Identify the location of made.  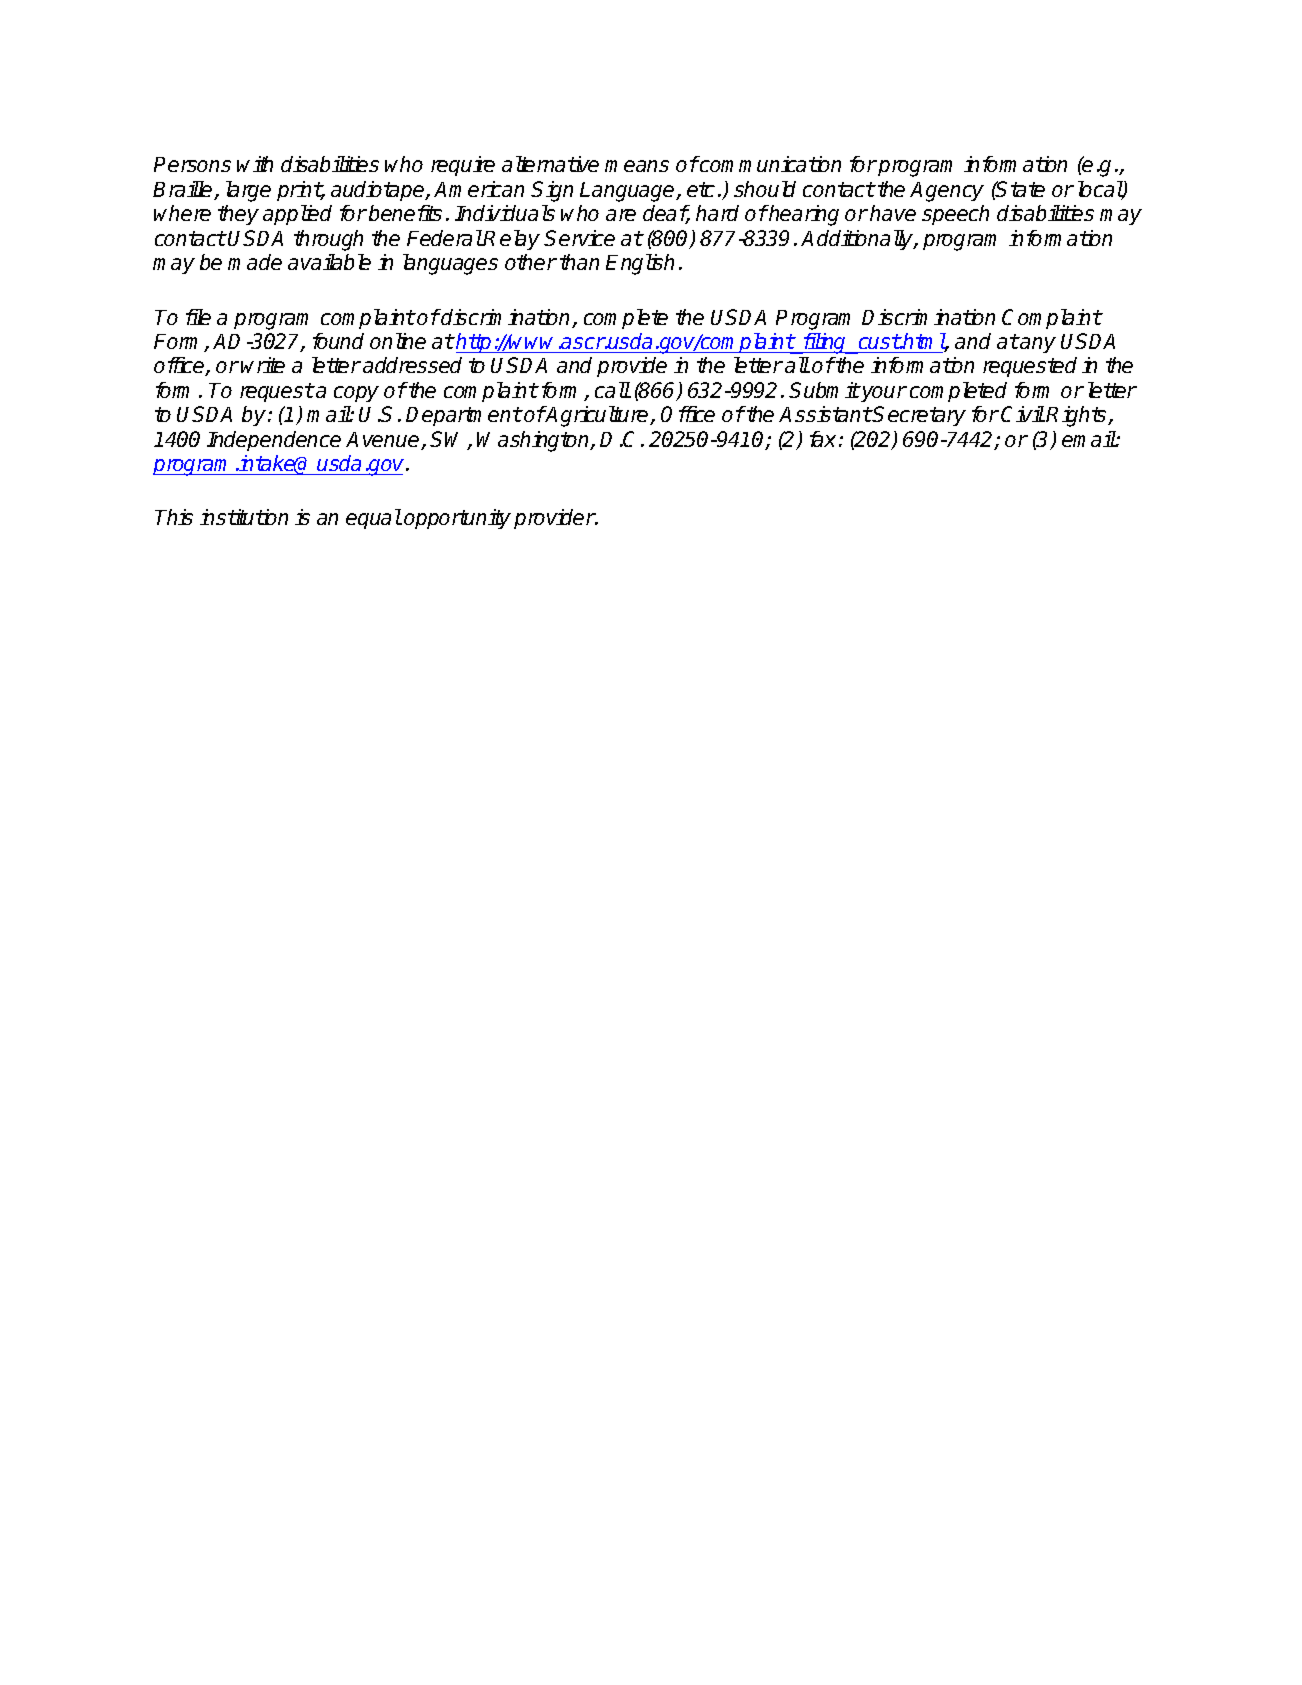
(255, 262).
